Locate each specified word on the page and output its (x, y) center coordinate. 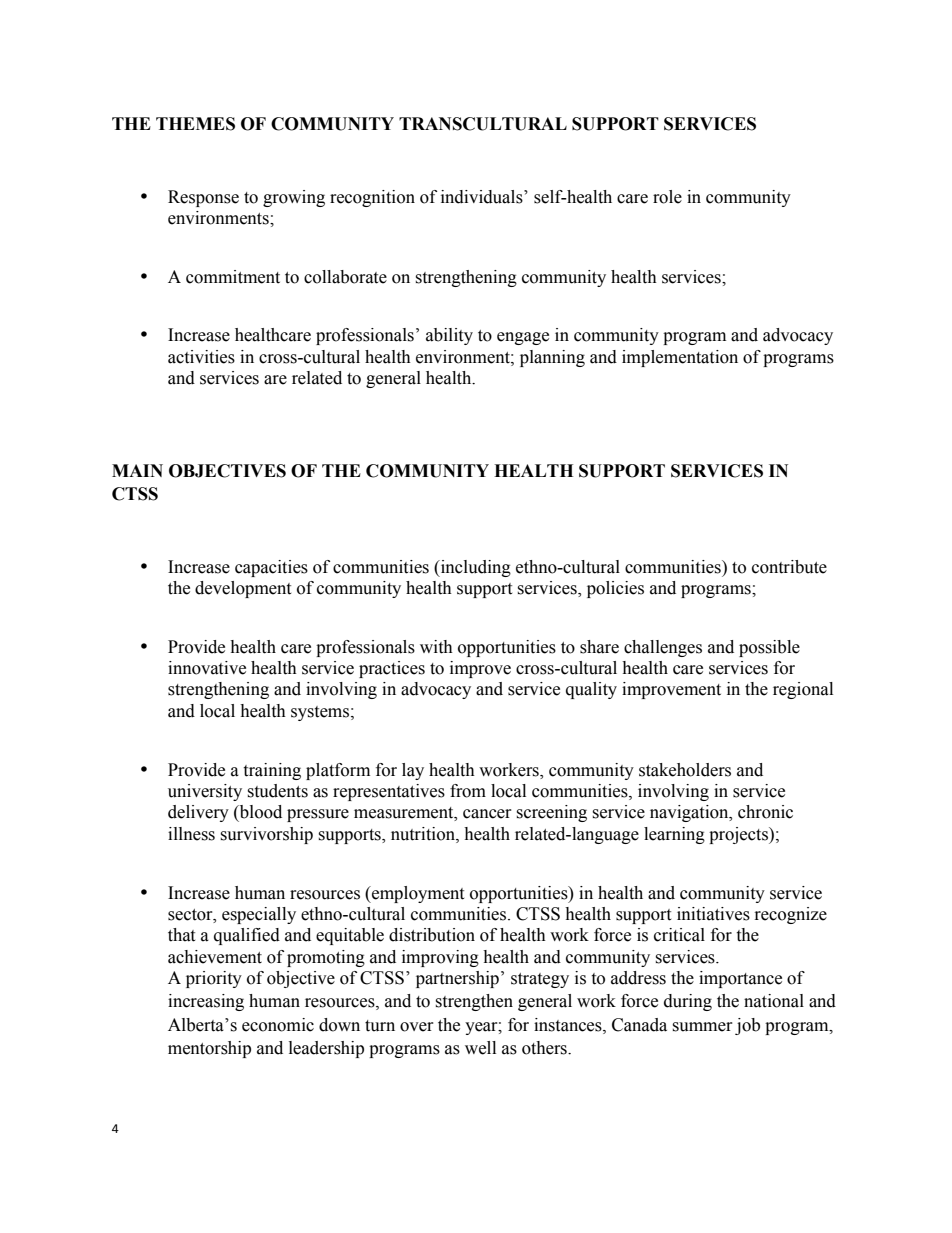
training (272, 771)
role (667, 197)
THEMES (195, 124)
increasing (206, 1002)
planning (552, 358)
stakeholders (685, 770)
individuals (483, 197)
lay (413, 771)
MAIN (137, 470)
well (480, 1048)
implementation (680, 358)
